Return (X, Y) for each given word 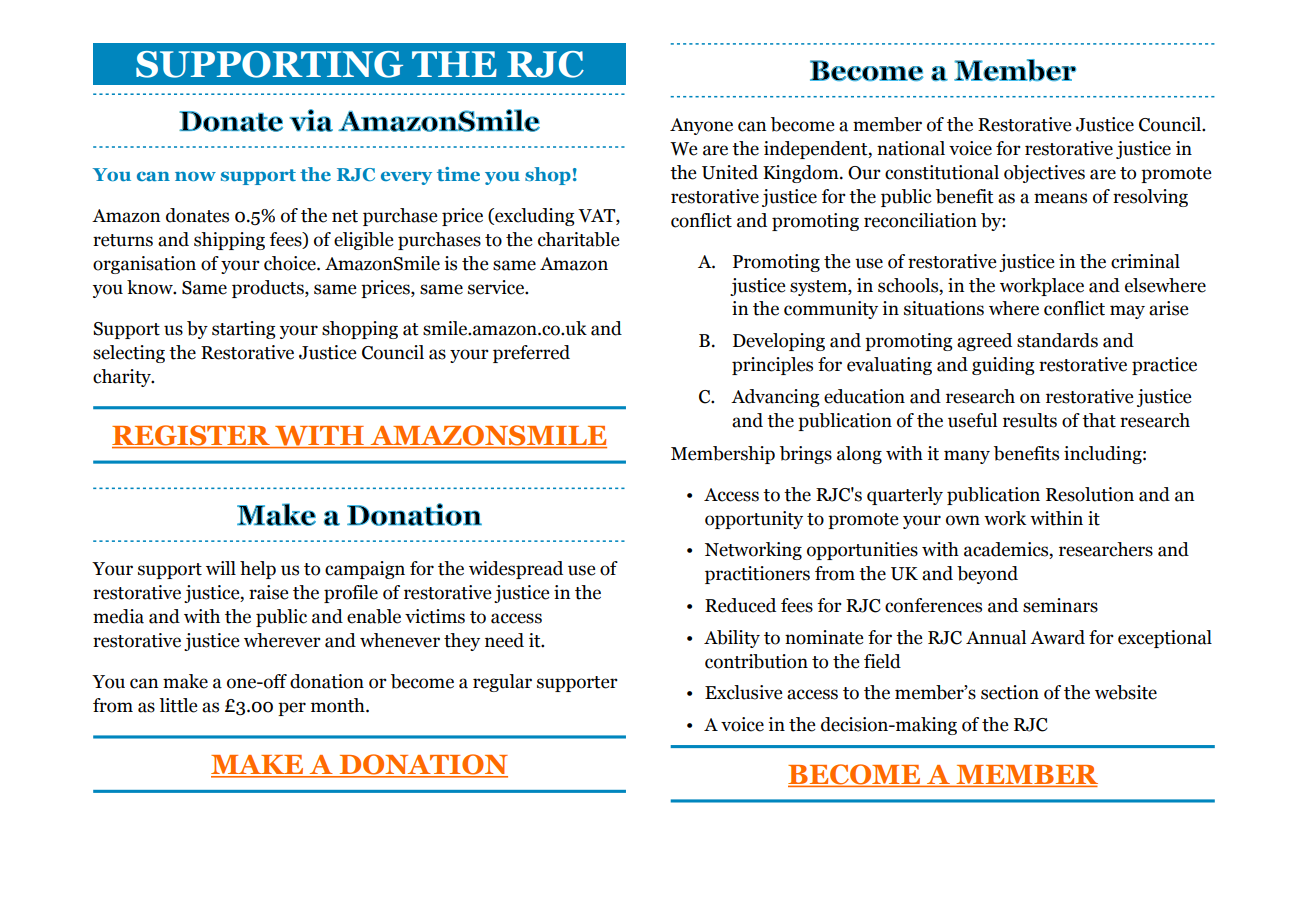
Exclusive (743, 692)
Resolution (1090, 494)
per (292, 709)
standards (1057, 340)
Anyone (701, 126)
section (1010, 692)
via (311, 120)
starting (243, 330)
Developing (779, 342)
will (221, 568)
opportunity (754, 520)
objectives (1044, 174)
